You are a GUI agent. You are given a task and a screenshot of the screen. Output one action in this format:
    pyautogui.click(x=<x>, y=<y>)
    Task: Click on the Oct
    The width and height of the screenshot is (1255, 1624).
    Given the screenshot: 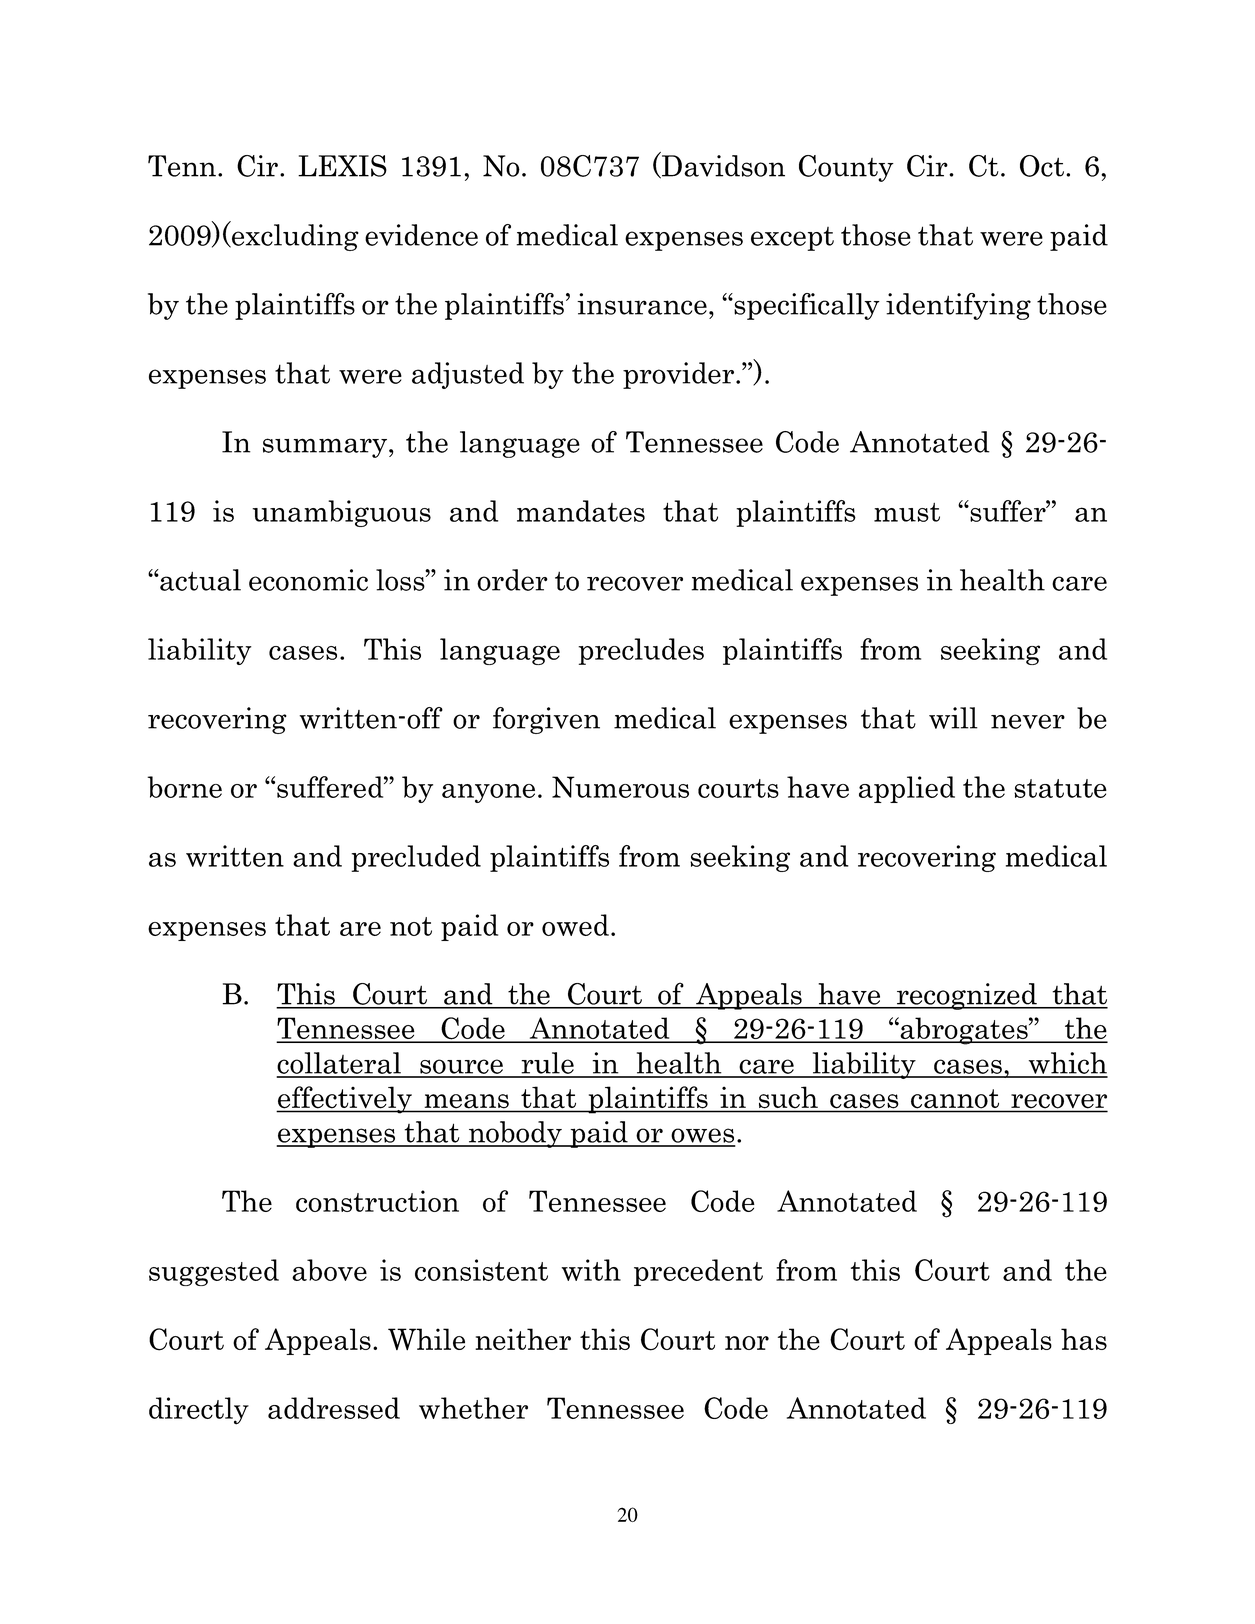 What is the action you would take?
    pyautogui.click(x=1042, y=166)
